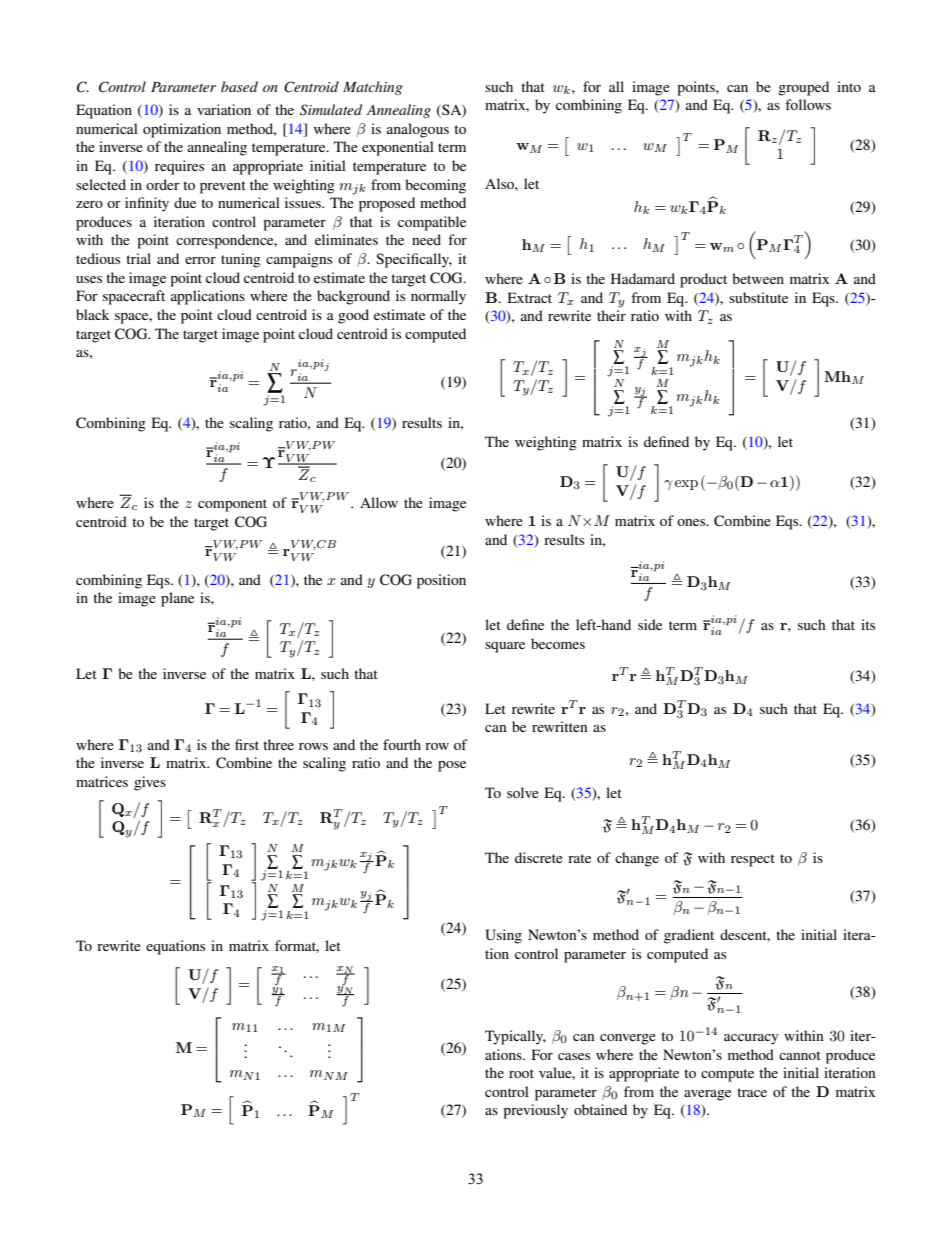 The image size is (952, 1233). I want to click on three, so click(278, 744).
